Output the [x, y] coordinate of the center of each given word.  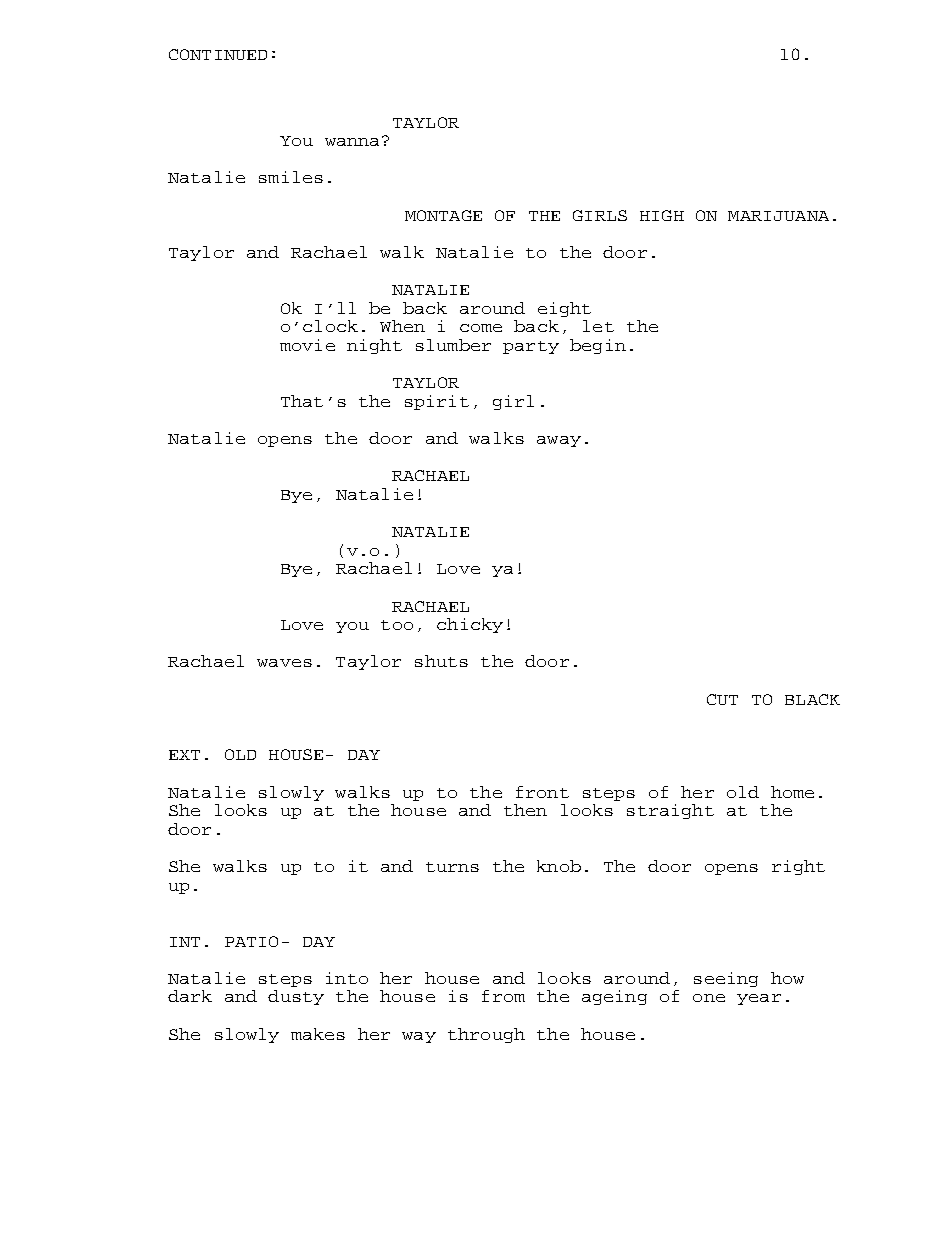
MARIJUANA [778, 216]
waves [284, 663]
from [503, 996]
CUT [722, 699]
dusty [296, 997]
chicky [470, 625]
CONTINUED [218, 54]
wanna [352, 142]
